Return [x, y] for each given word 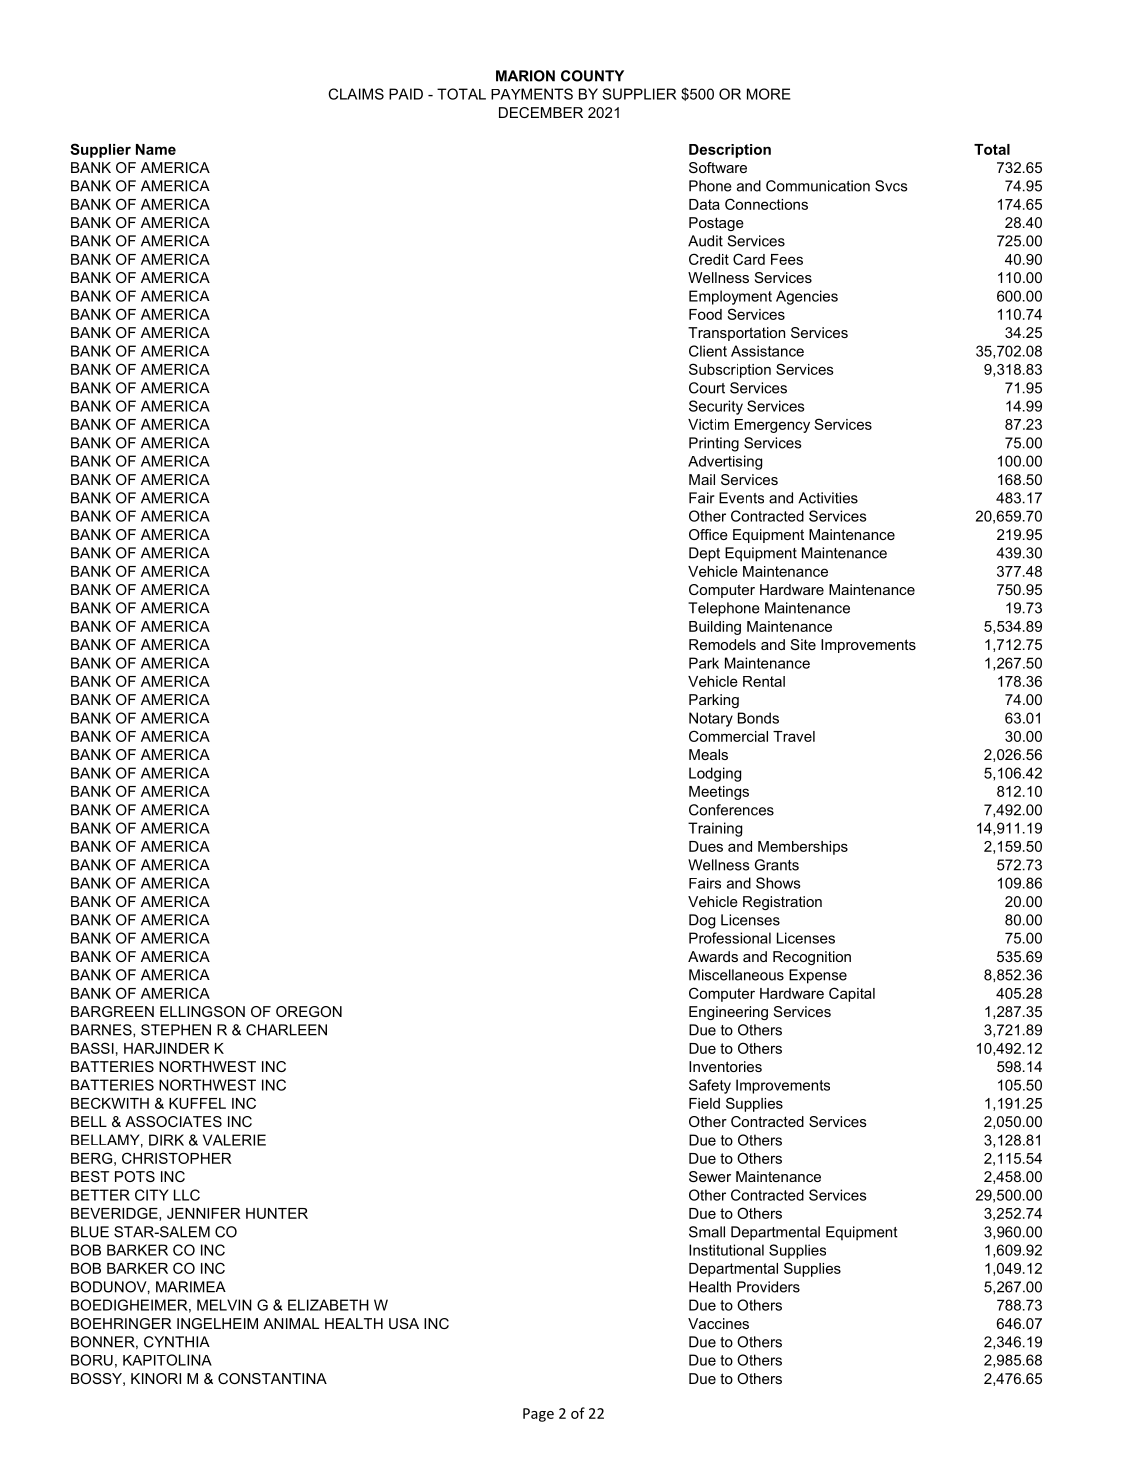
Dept [704, 554]
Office [708, 534]
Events [741, 498]
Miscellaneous [736, 975]
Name [156, 149]
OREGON [309, 1011]
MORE [769, 94]
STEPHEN [176, 1030]
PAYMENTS [532, 94]
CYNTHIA [177, 1342]
